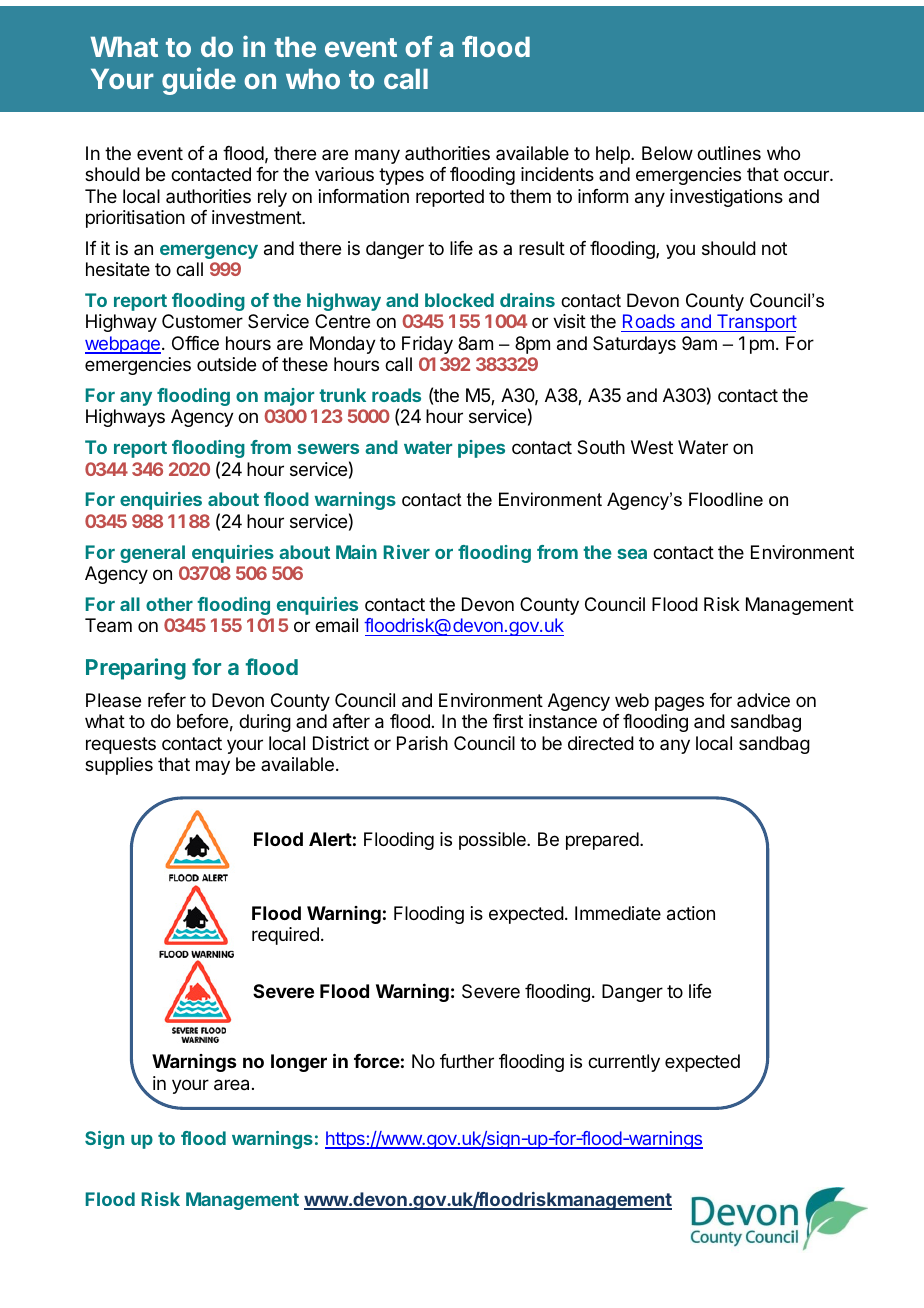 The width and height of the page is (924, 1308). What do you see at coordinates (467, 1061) in the page?
I see `further` at bounding box center [467, 1061].
